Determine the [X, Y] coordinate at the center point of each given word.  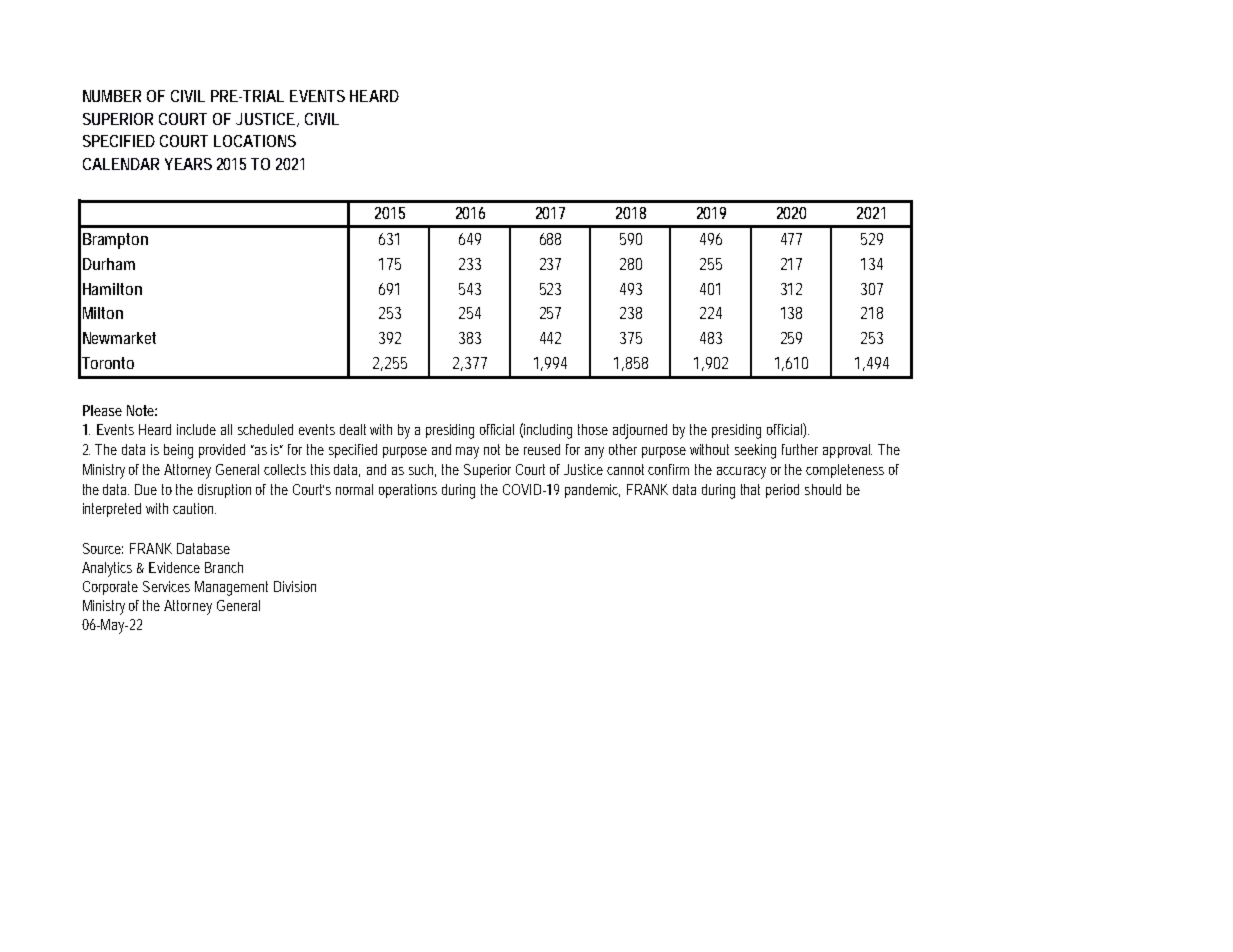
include [196, 429]
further [800, 449]
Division [295, 586]
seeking [755, 451]
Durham [109, 264]
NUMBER [112, 96]
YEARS [188, 164]
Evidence [174, 567]
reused [542, 449]
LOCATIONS [255, 141]
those [593, 429]
